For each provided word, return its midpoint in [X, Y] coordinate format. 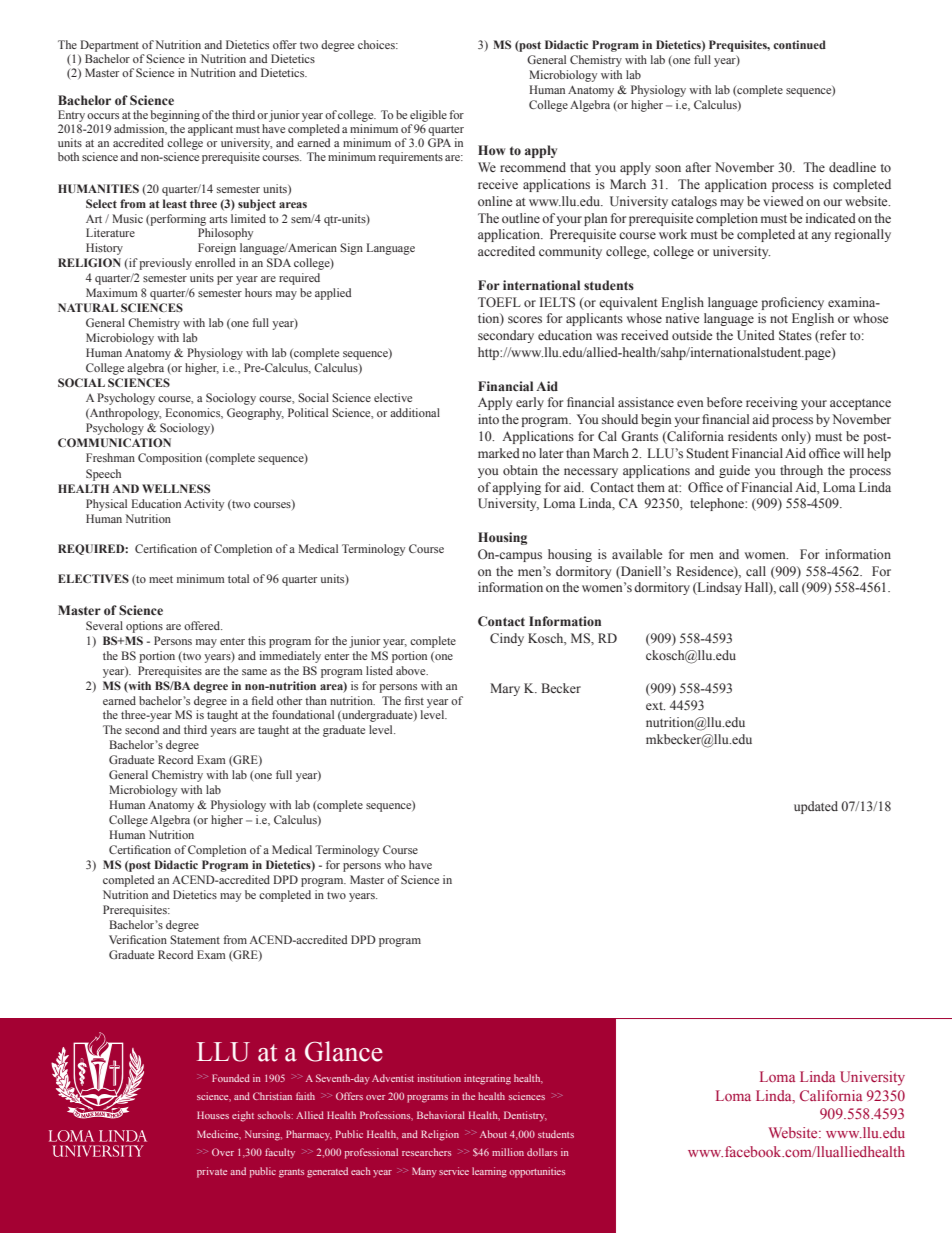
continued [799, 44]
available [637, 554]
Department [109, 46]
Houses [213, 1115]
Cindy [507, 639]
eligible [428, 116]
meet [161, 579]
